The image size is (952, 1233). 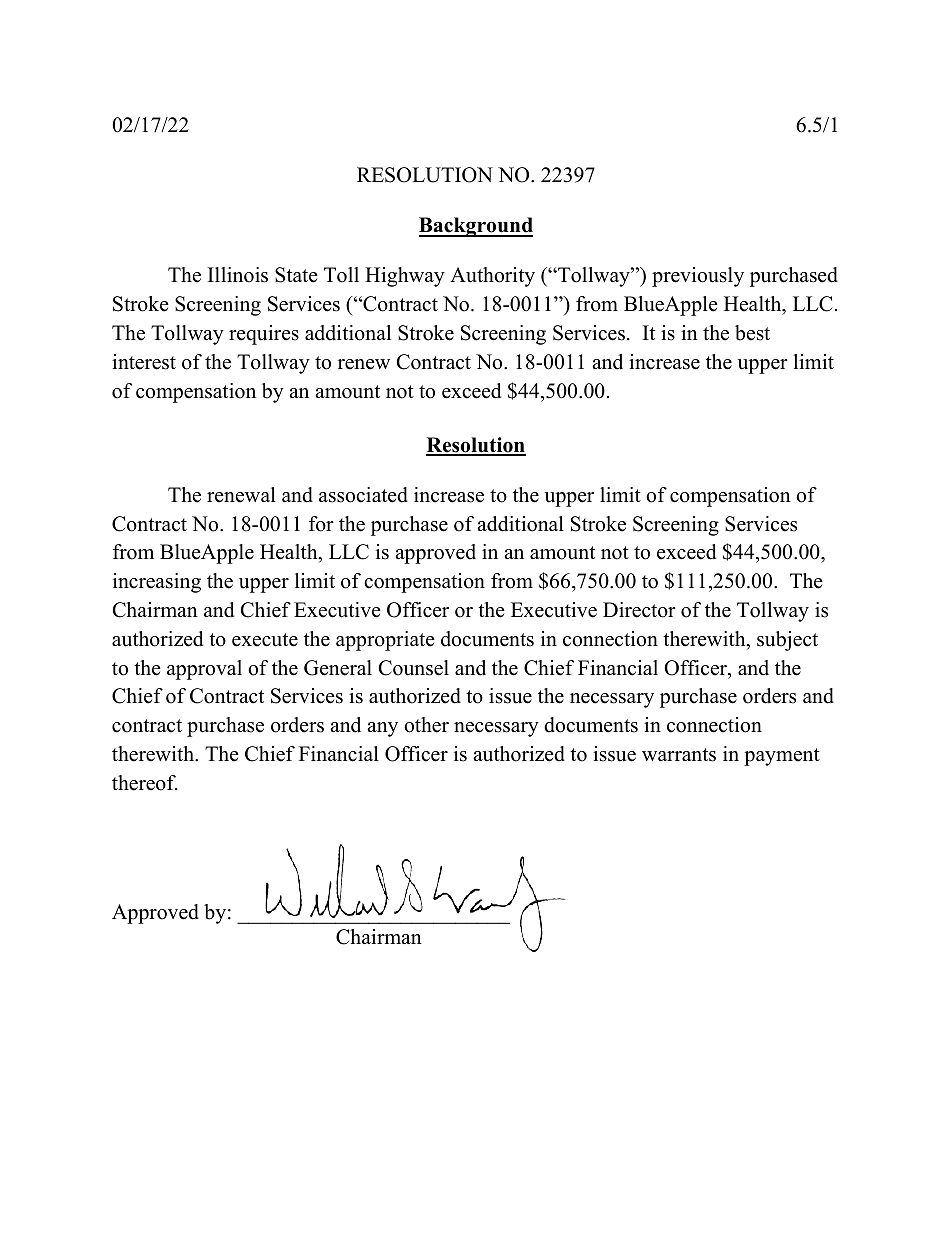 I want to click on appropriate, so click(x=385, y=641).
